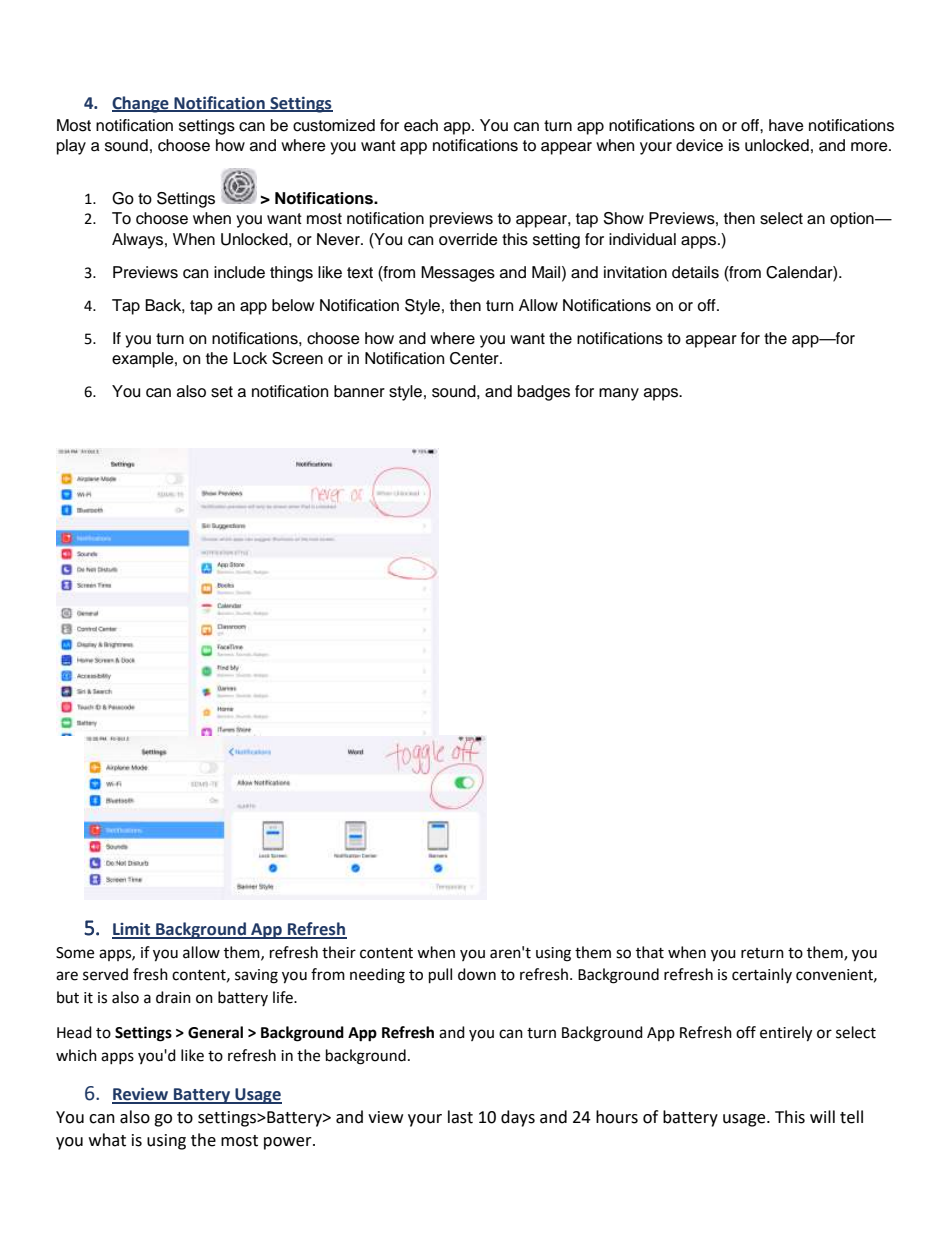 Image resolution: width=952 pixels, height=1233 pixels. What do you see at coordinates (141, 104) in the screenshot?
I see `Change` at bounding box center [141, 104].
